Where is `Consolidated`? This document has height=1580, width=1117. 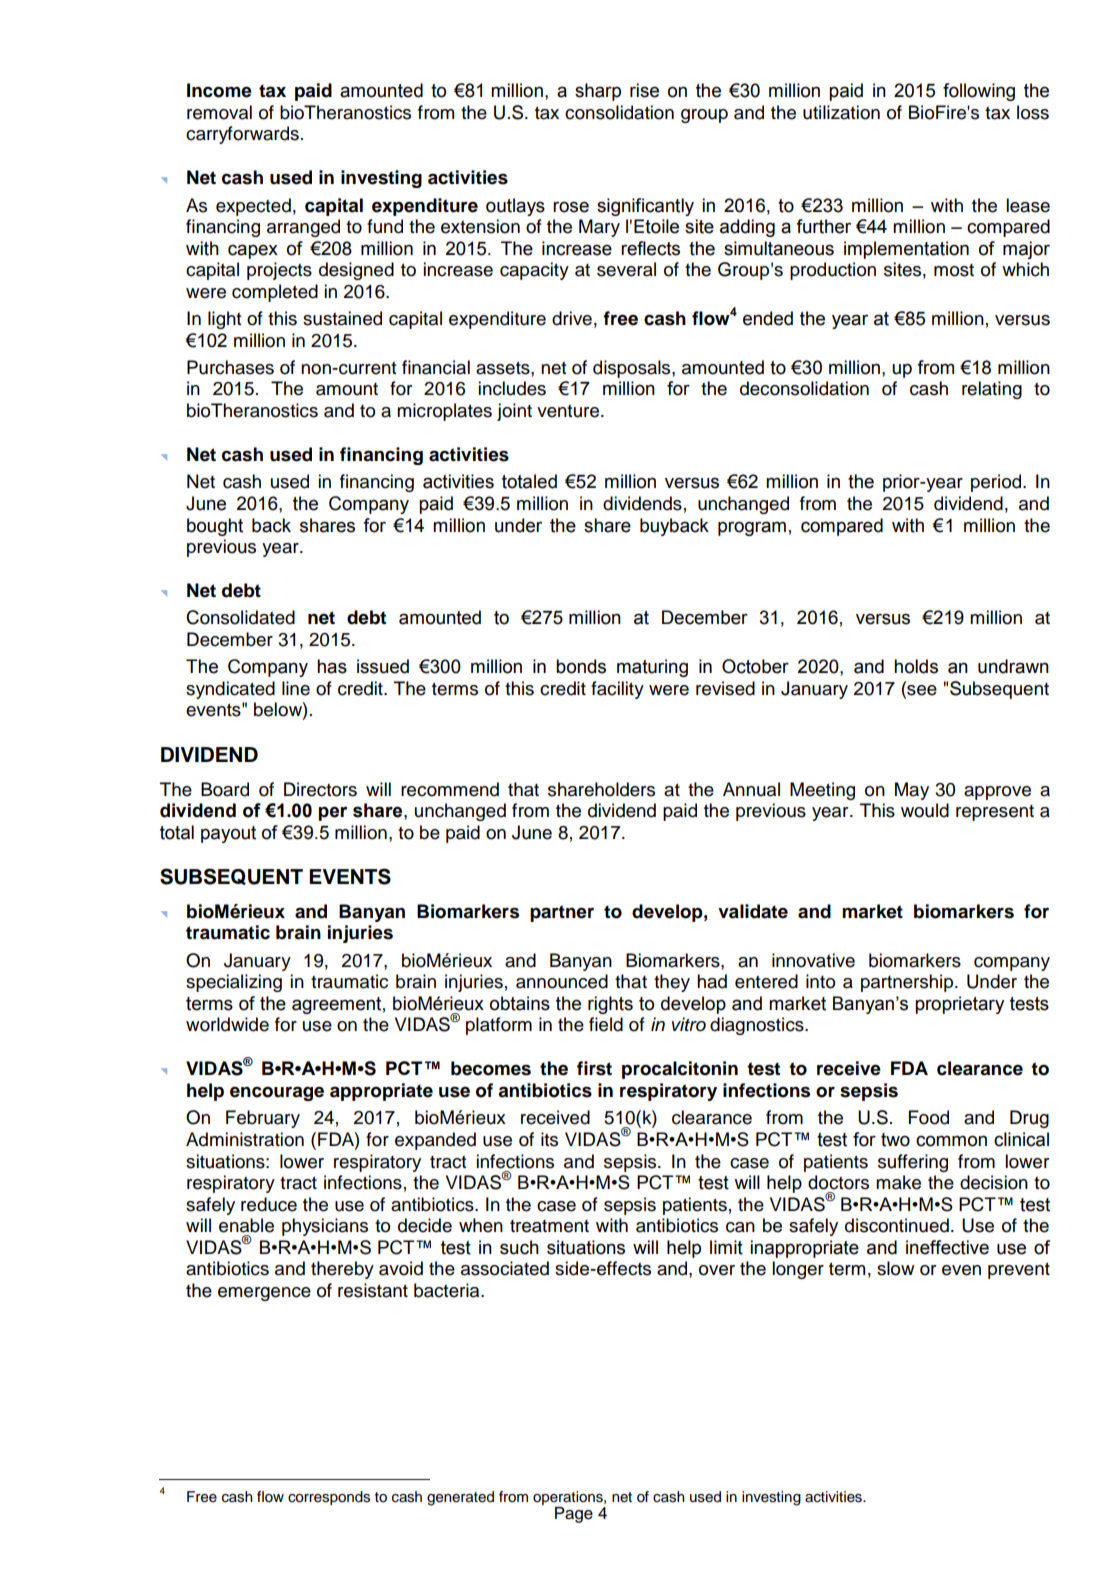
Consolidated is located at coordinates (240, 617).
